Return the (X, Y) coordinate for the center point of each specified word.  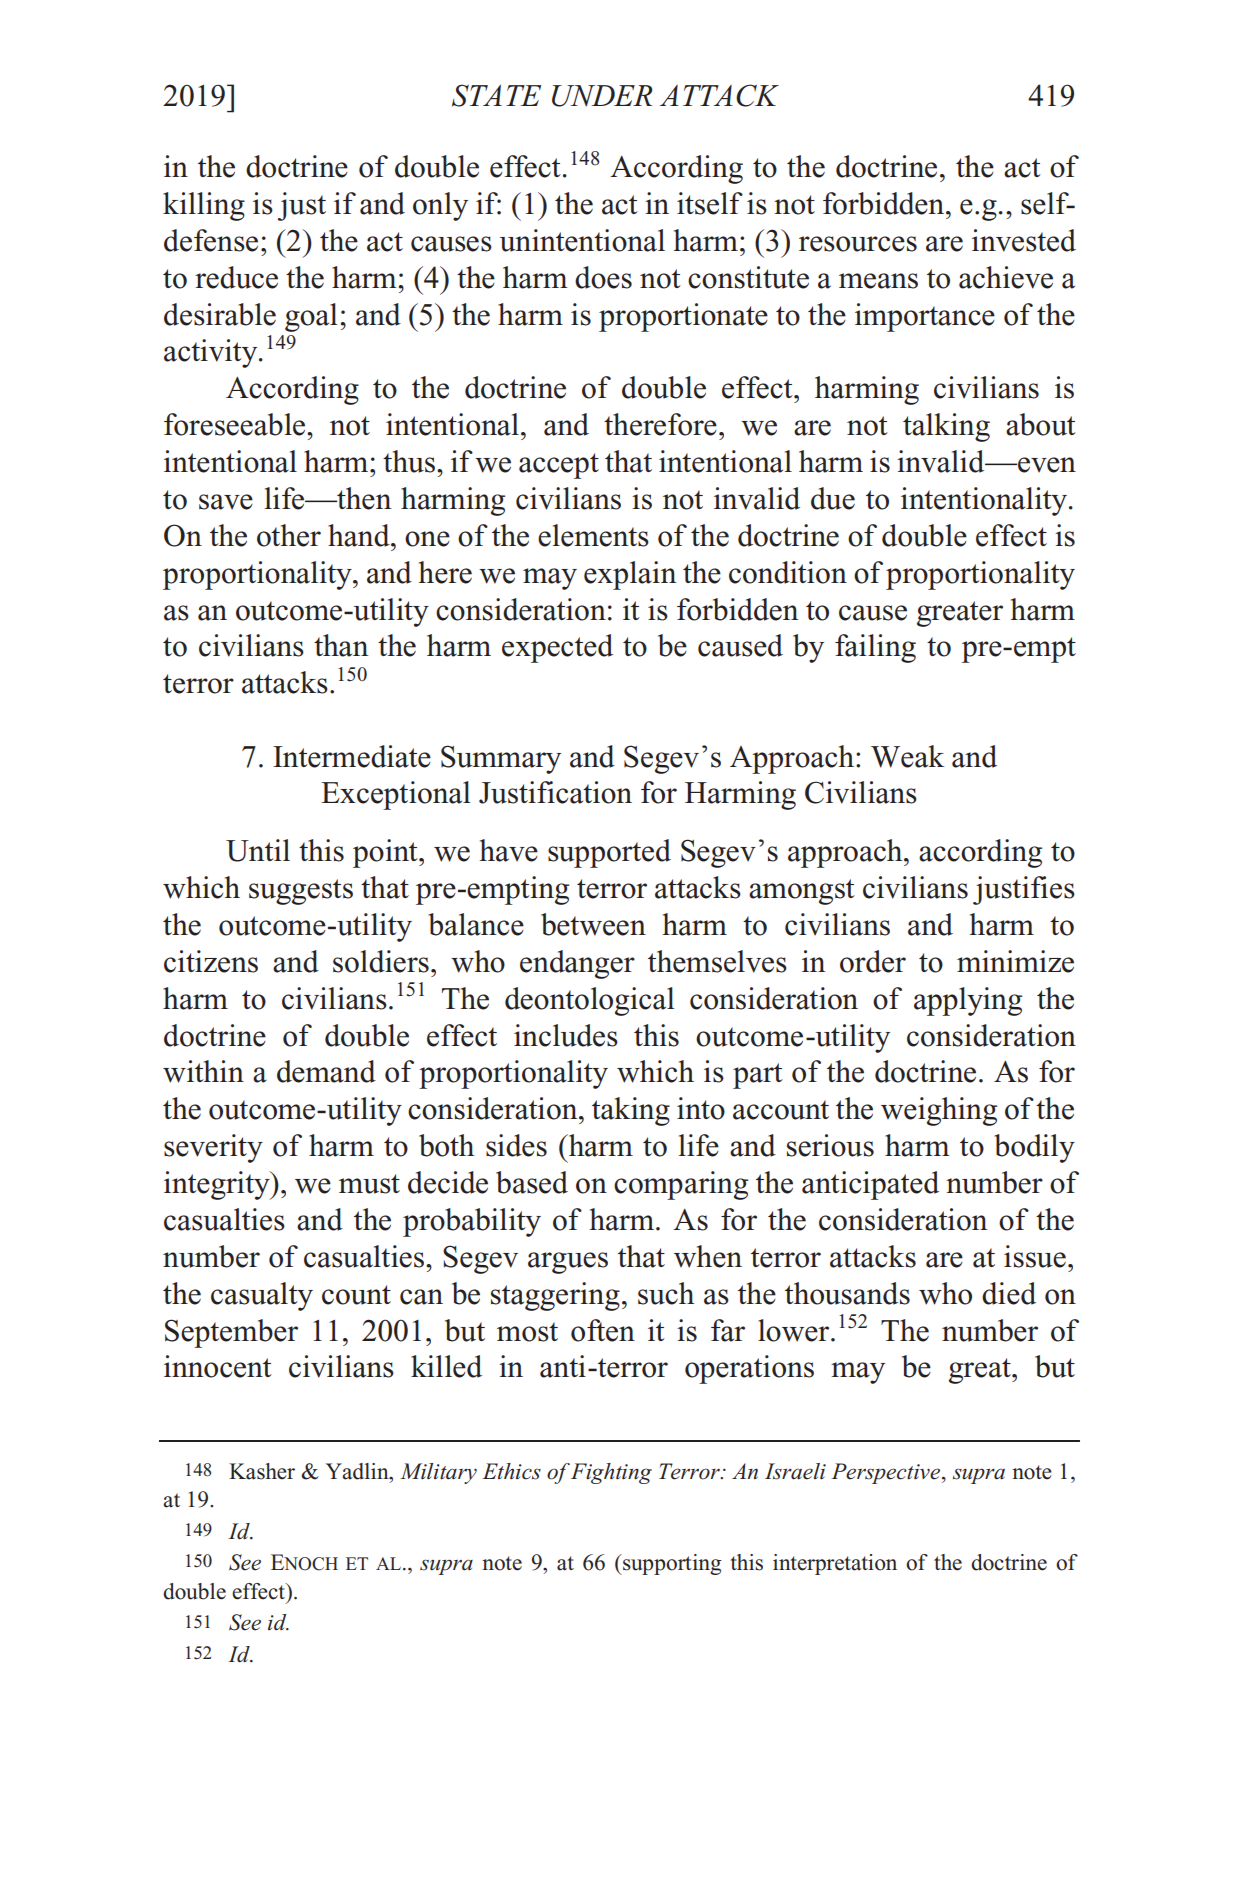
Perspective (887, 1473)
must (369, 1184)
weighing (939, 1111)
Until (258, 850)
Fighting (610, 1473)
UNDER (602, 96)
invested (1024, 240)
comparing (681, 1185)
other (289, 535)
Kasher (262, 1471)
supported (609, 853)
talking (946, 427)
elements (593, 535)
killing (204, 206)
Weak (907, 756)
